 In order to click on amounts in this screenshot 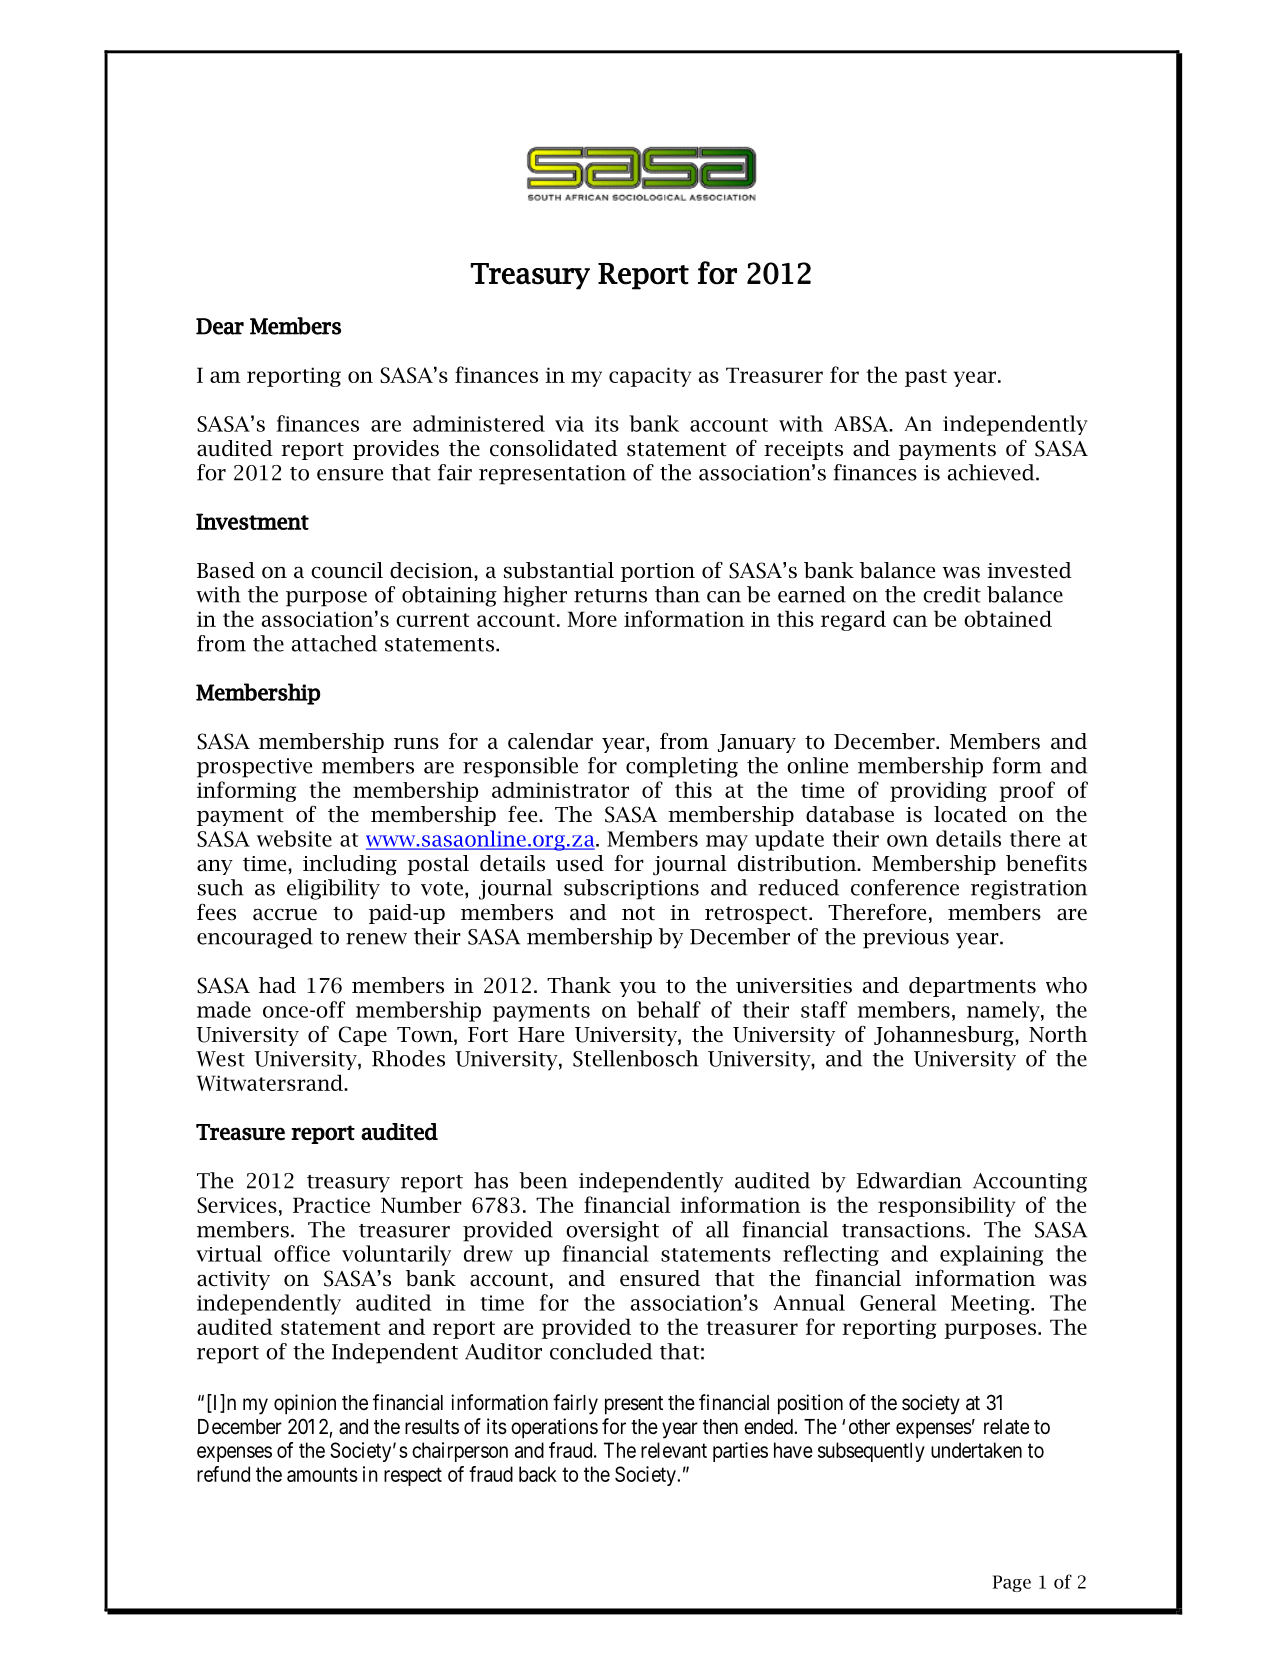, I will do `click(322, 1474)`.
